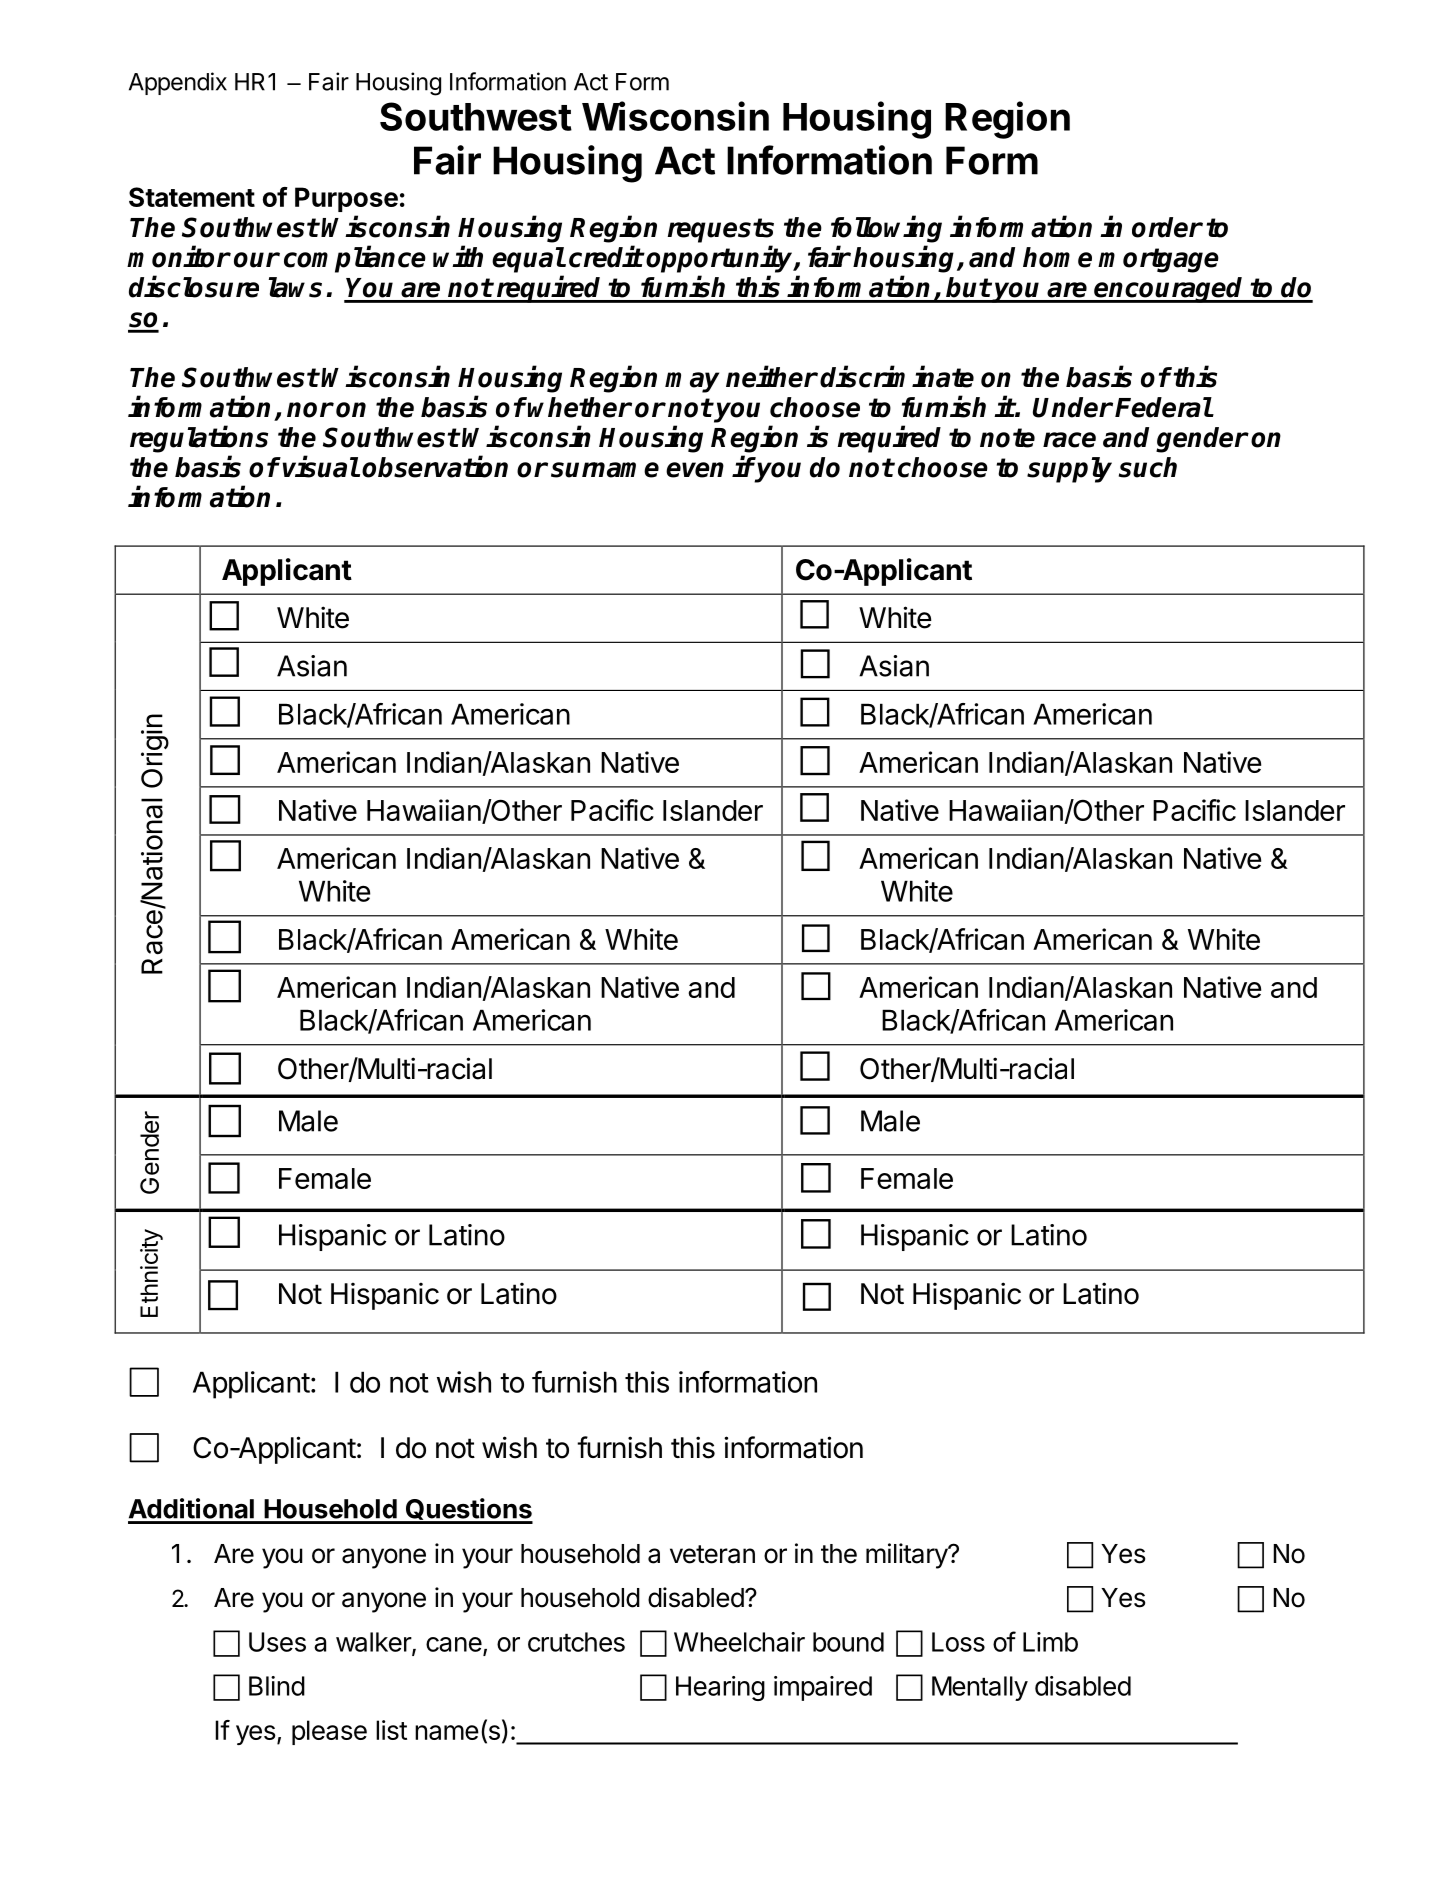  What do you see at coordinates (346, 199) in the screenshot?
I see `Purpose` at bounding box center [346, 199].
